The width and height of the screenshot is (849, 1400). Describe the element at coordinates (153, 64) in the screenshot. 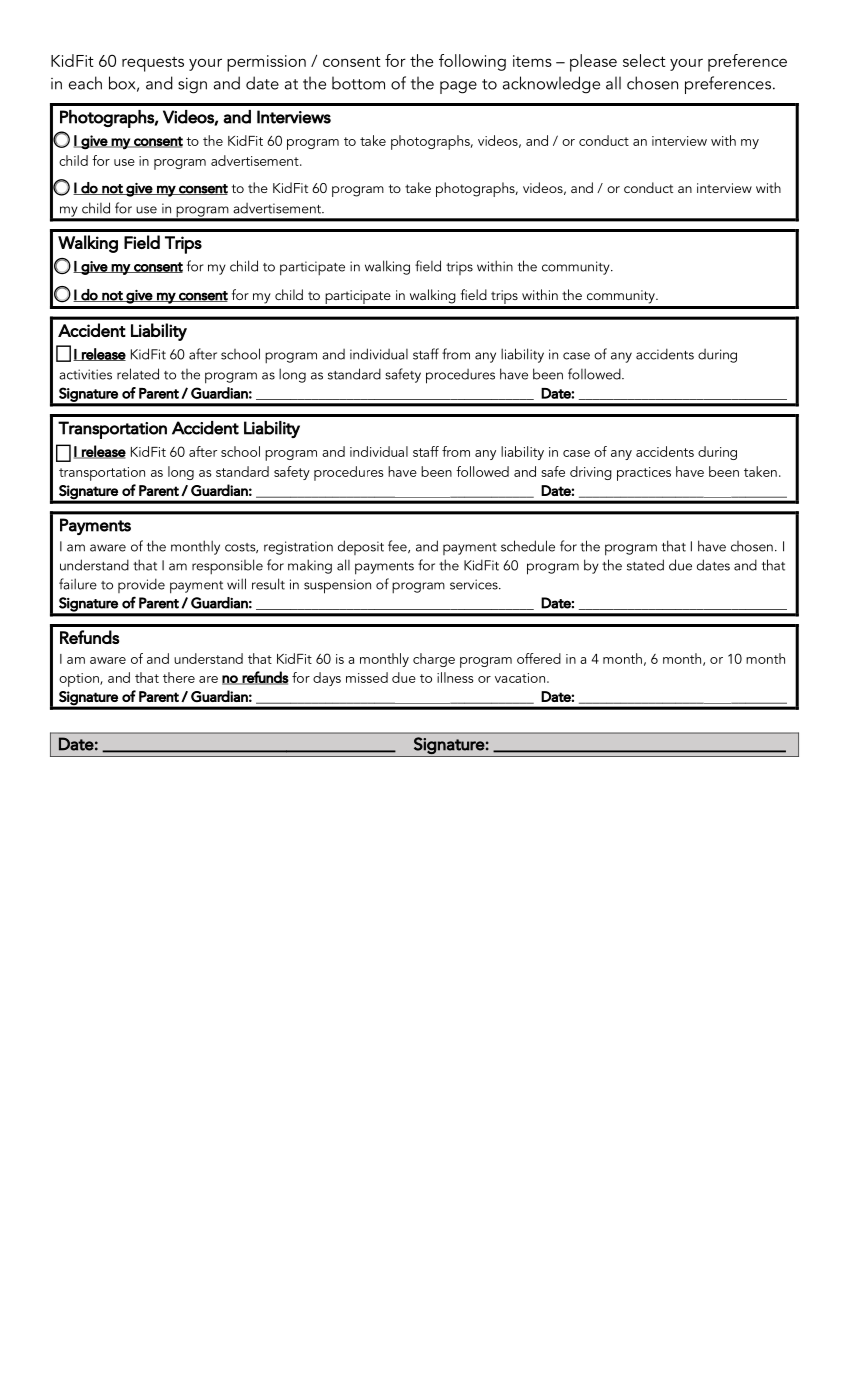

I see `requests` at that location.
